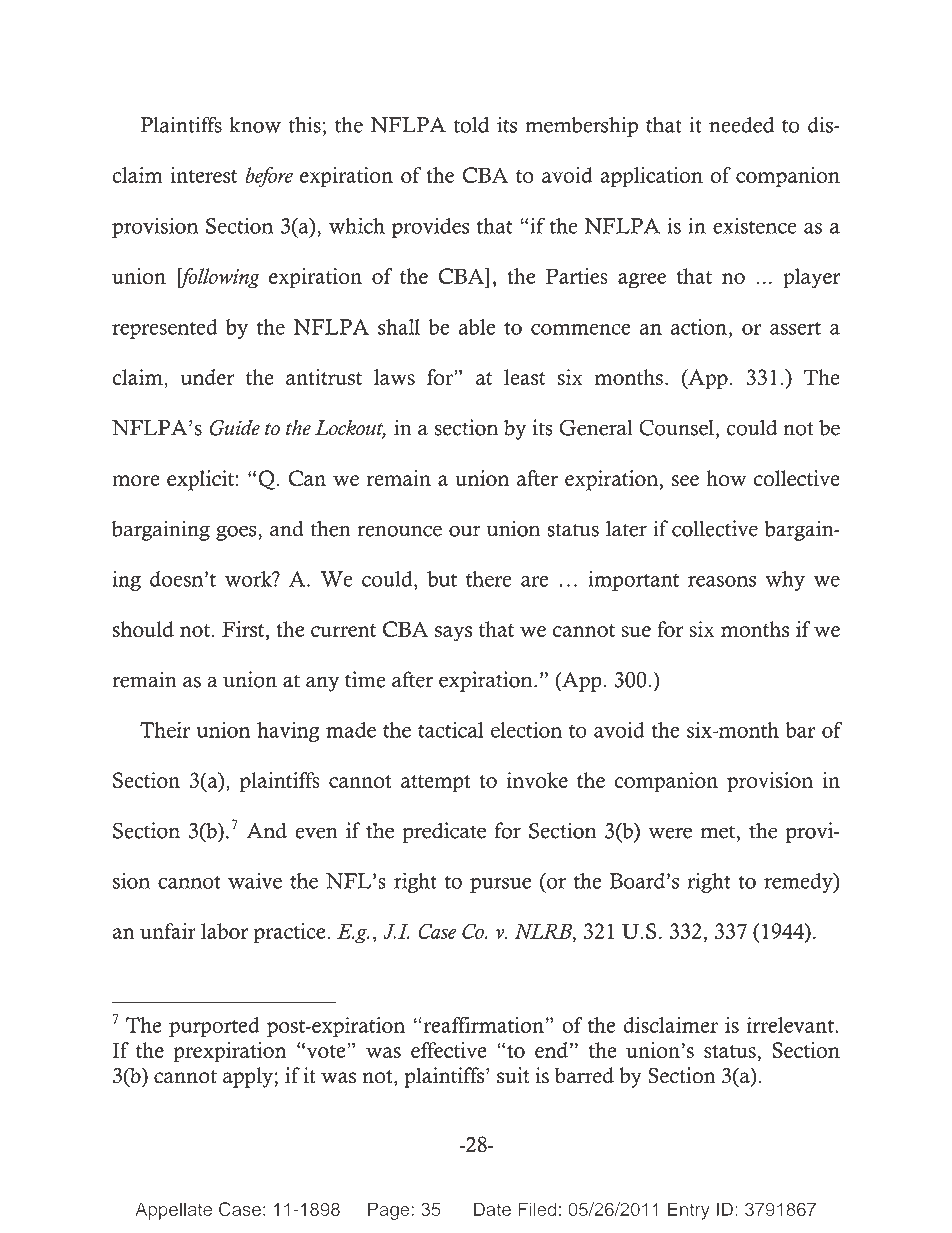 The height and width of the screenshot is (1233, 952). Describe the element at coordinates (173, 1211) in the screenshot. I see `Appellate` at that location.
